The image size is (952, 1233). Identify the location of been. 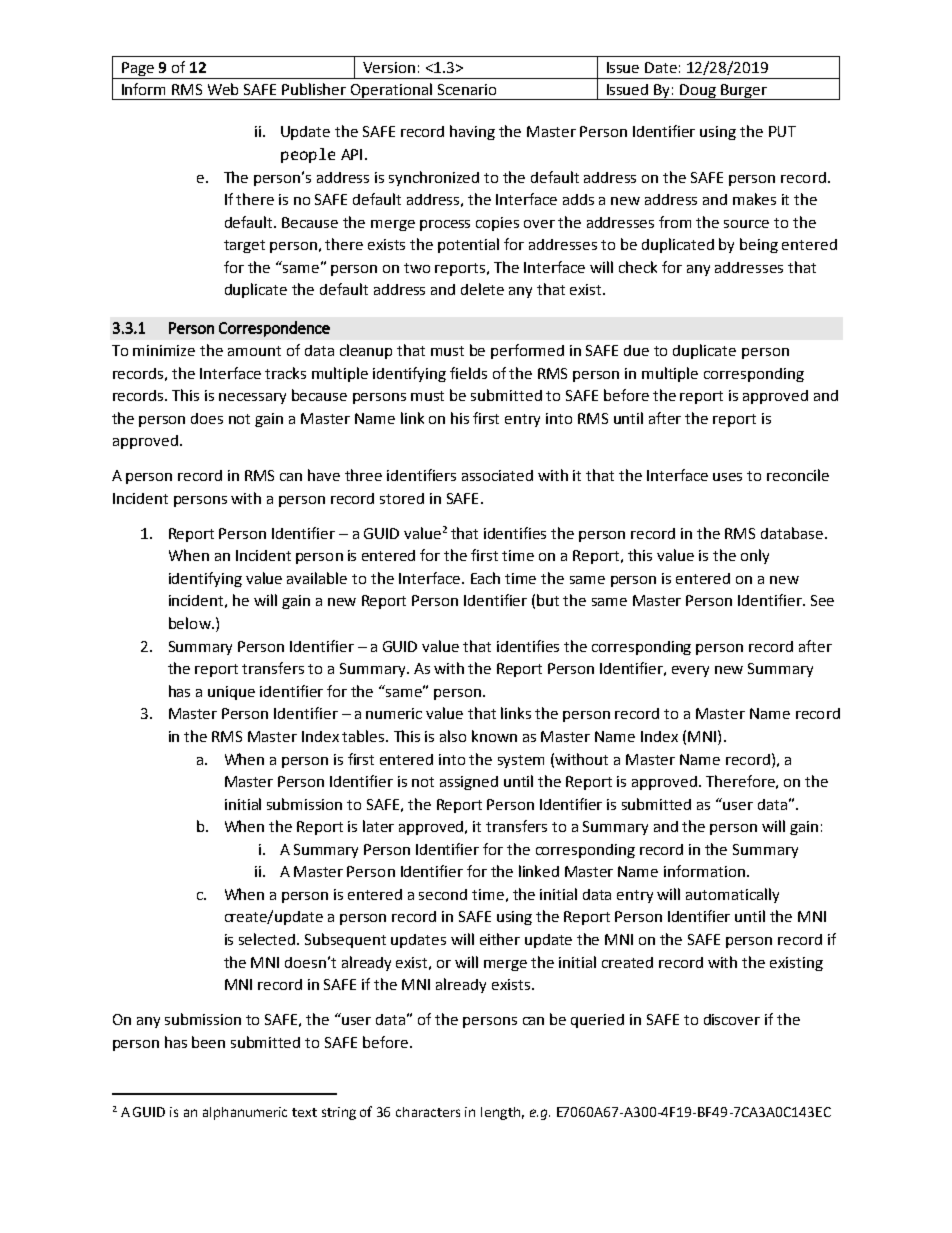
(208, 1042).
